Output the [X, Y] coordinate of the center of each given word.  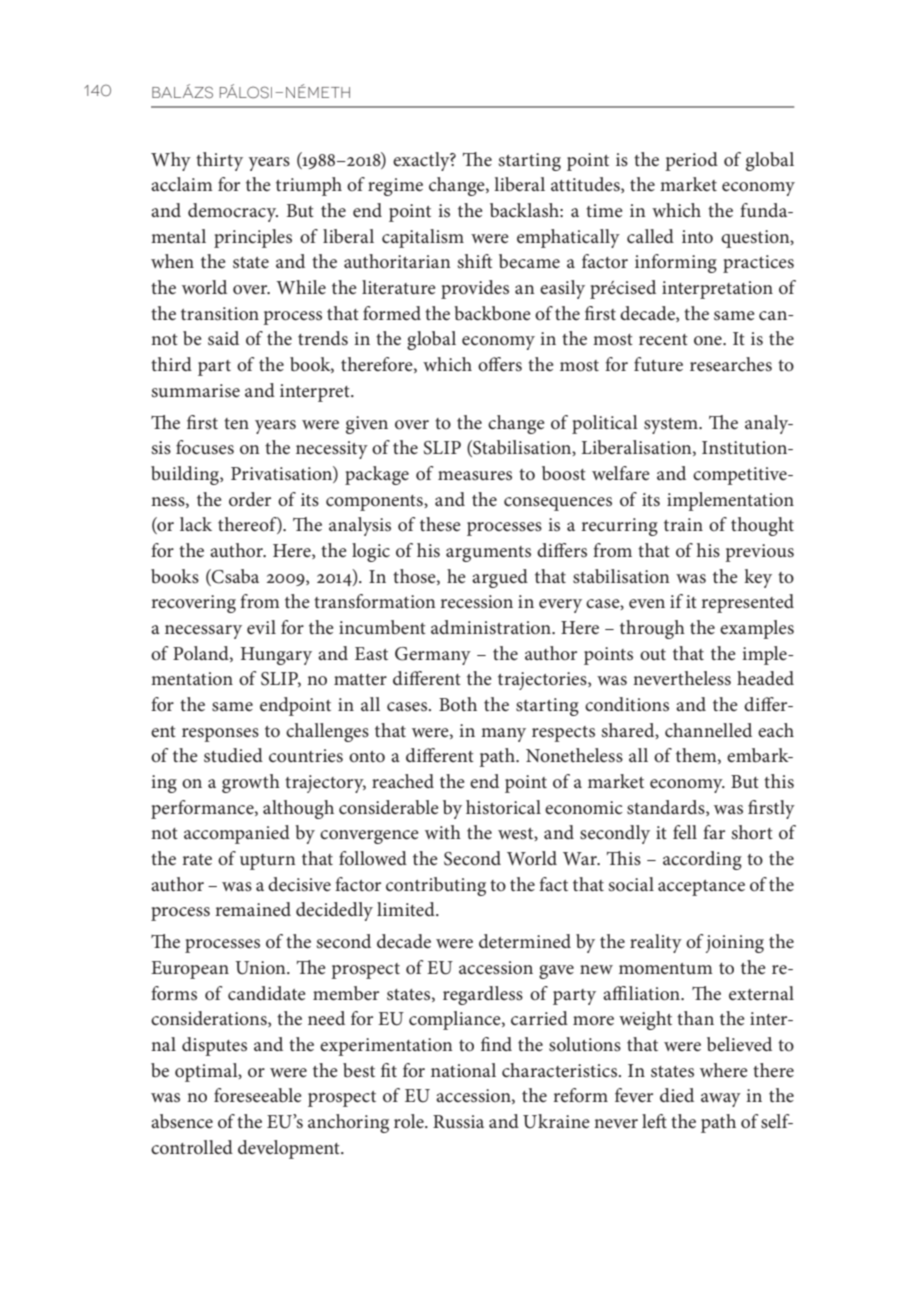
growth [251, 783]
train [683, 524]
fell [685, 832]
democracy [233, 212]
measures [475, 476]
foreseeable [258, 1095]
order [250, 499]
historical [503, 807]
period [691, 161]
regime [395, 187]
